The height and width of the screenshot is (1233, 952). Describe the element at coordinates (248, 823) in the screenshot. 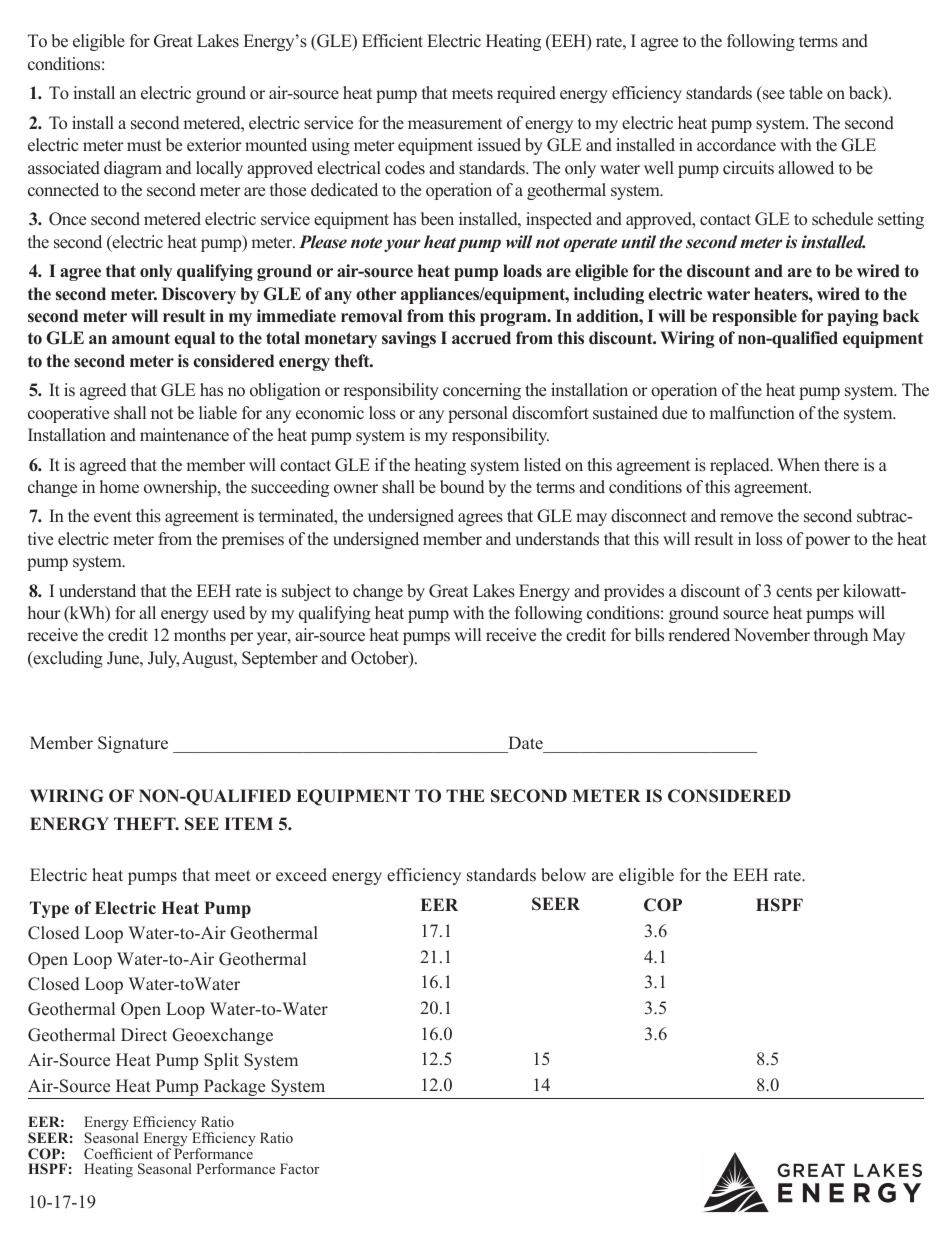

I see `ITEM` at that location.
